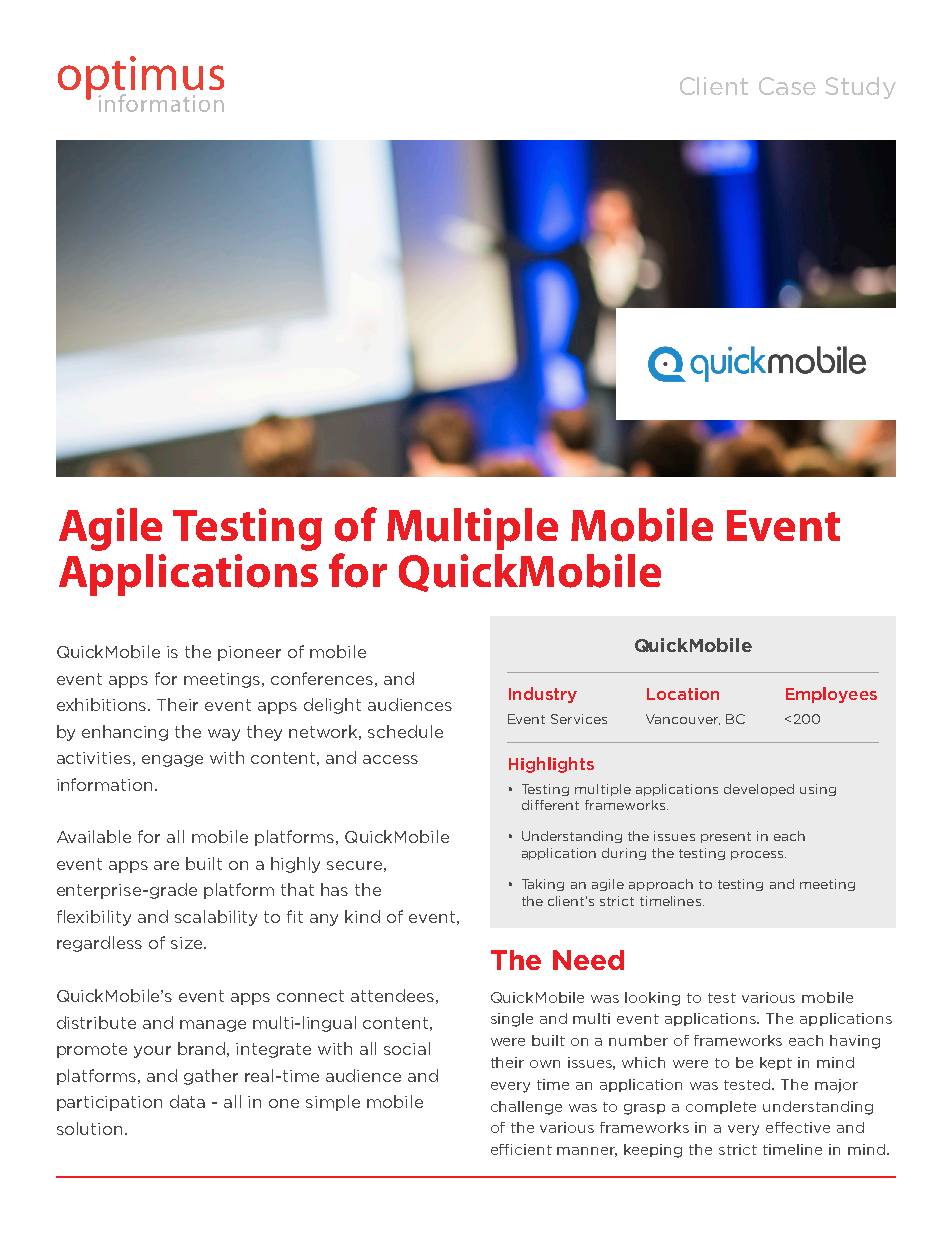  What do you see at coordinates (249, 653) in the page?
I see `pioneer` at bounding box center [249, 653].
